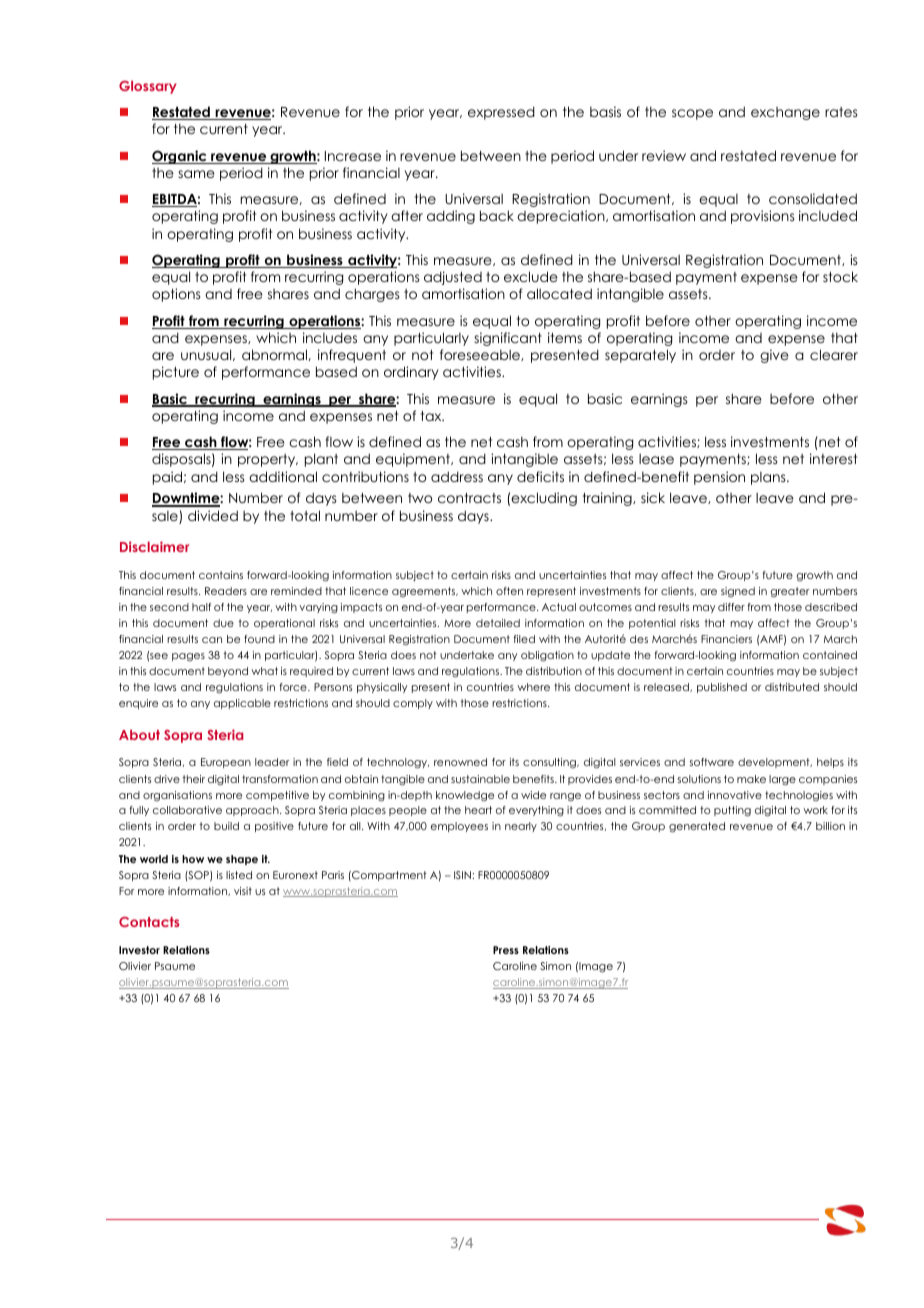 The image size is (924, 1308). Describe the element at coordinates (533, 687) in the screenshot. I see `where` at that location.
